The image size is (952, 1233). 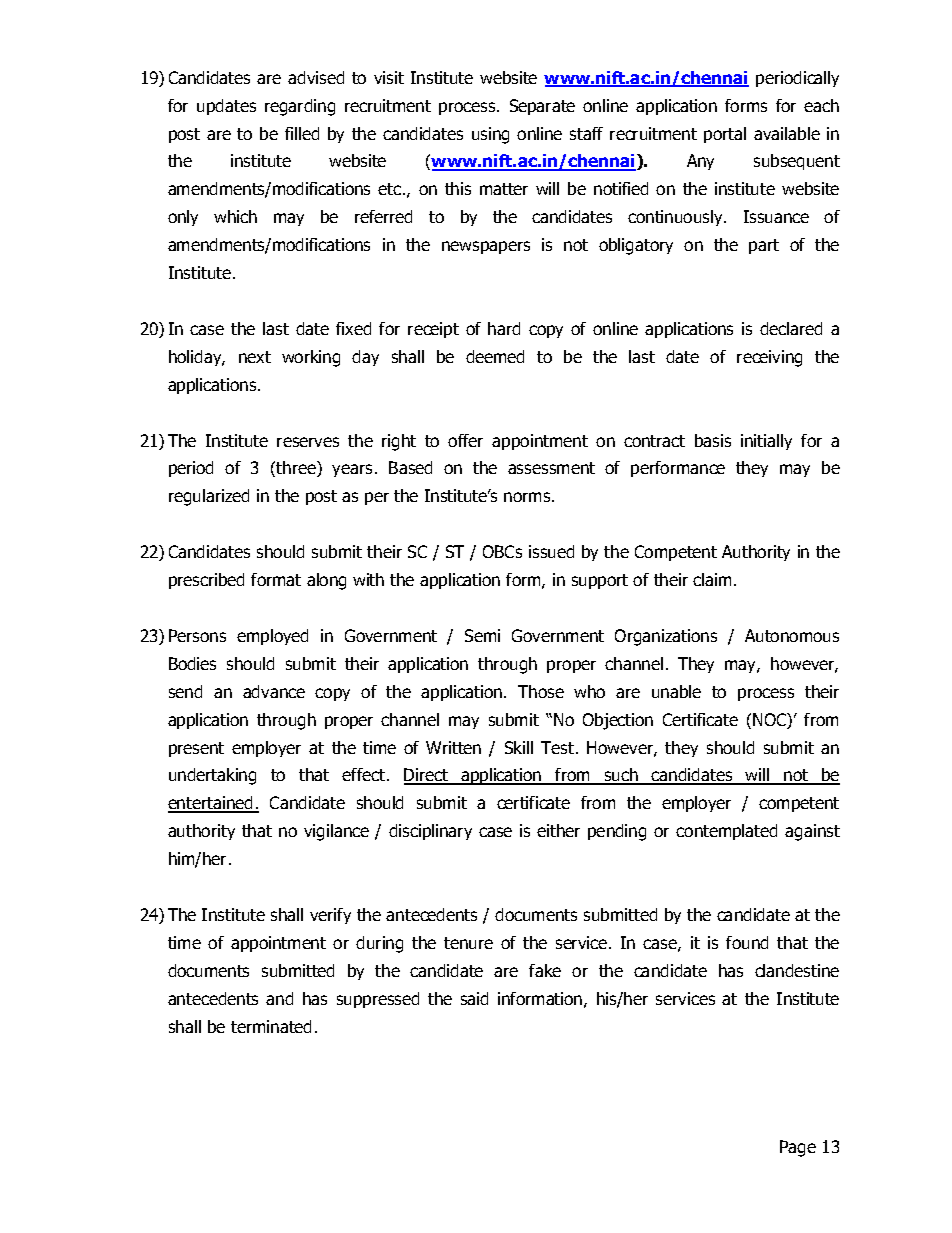 I want to click on deemed, so click(x=495, y=356).
